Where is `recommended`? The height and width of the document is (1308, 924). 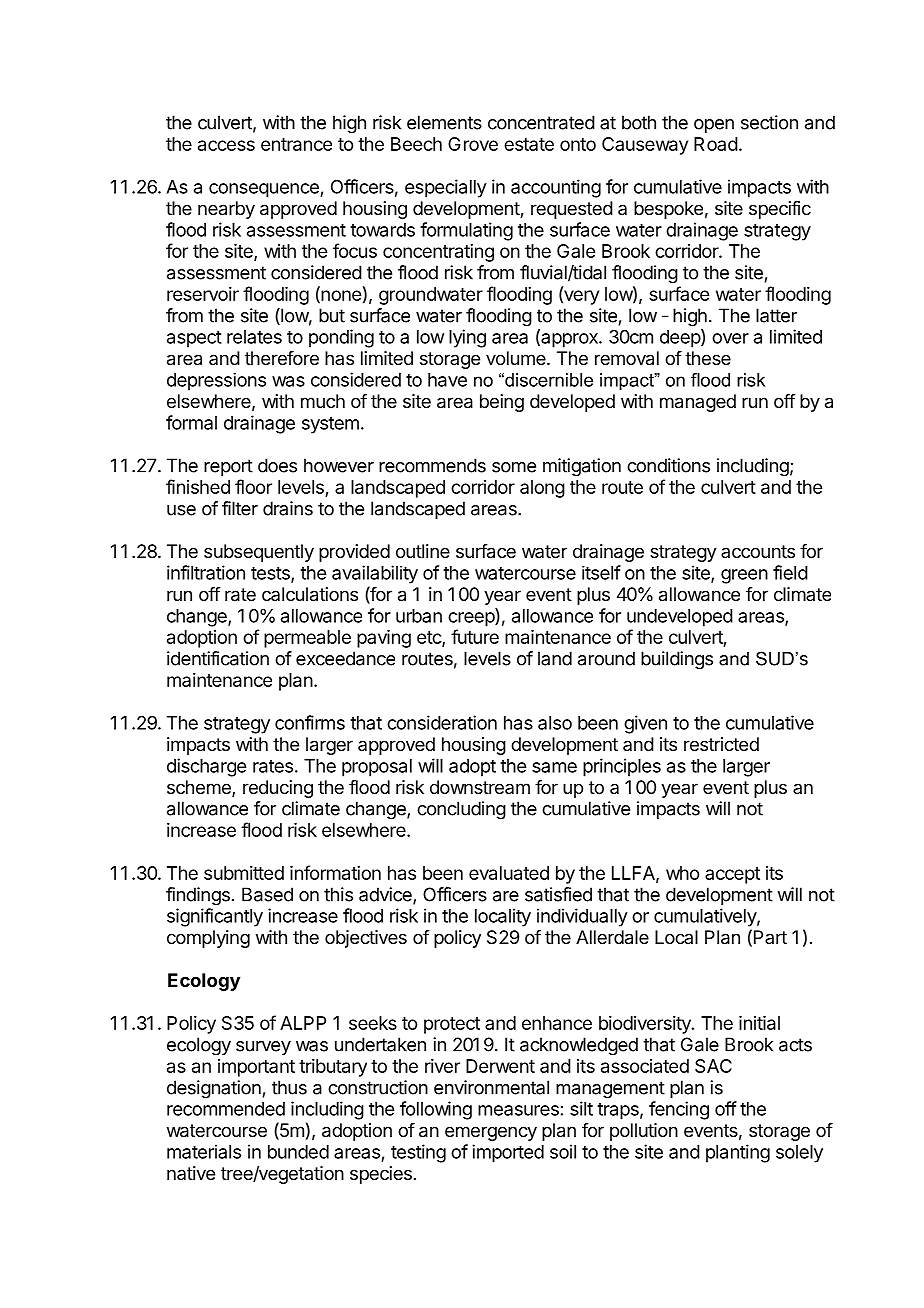 recommended is located at coordinates (226, 1109).
